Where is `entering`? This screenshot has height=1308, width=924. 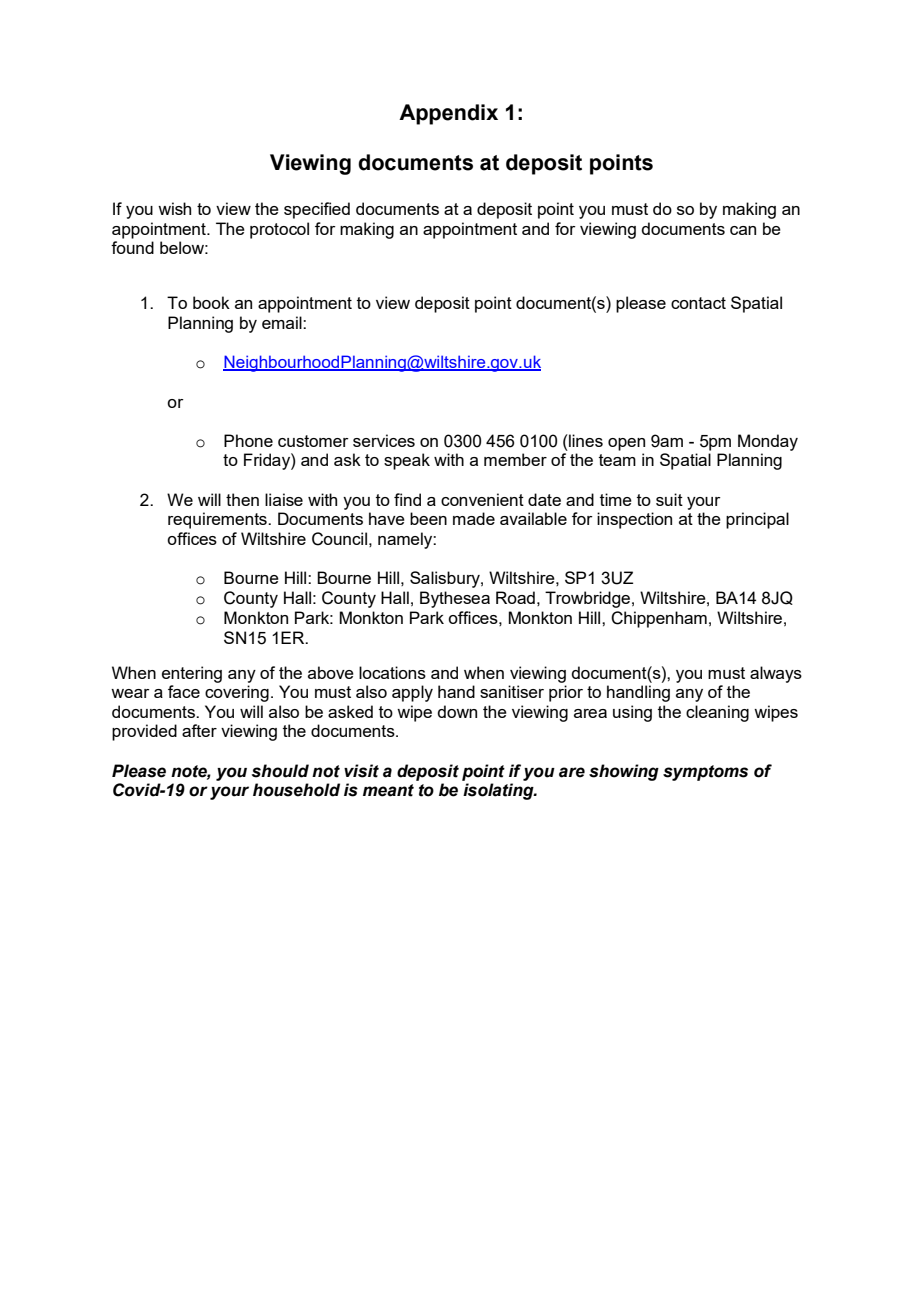
entering is located at coordinates (192, 674).
